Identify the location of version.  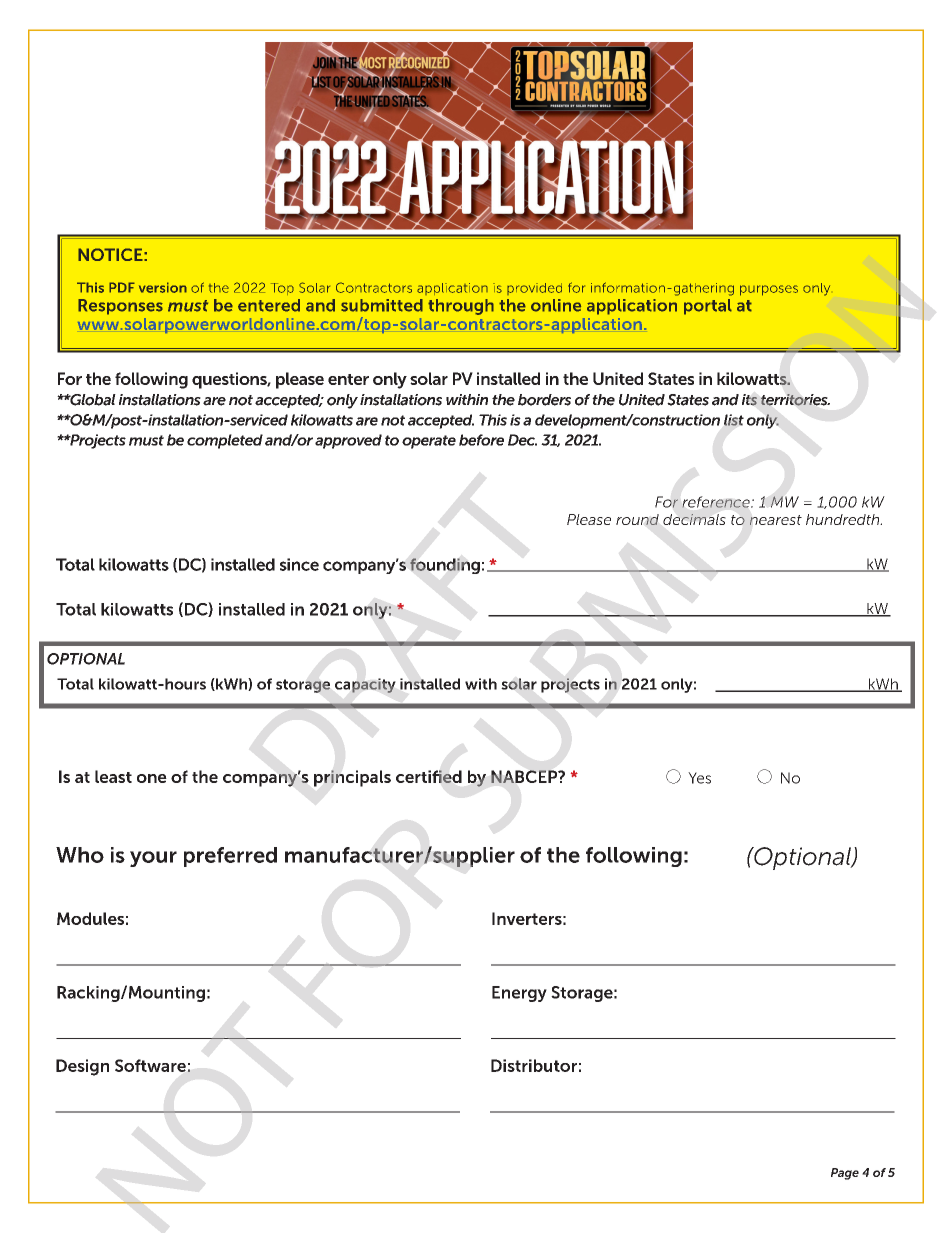
(163, 287).
